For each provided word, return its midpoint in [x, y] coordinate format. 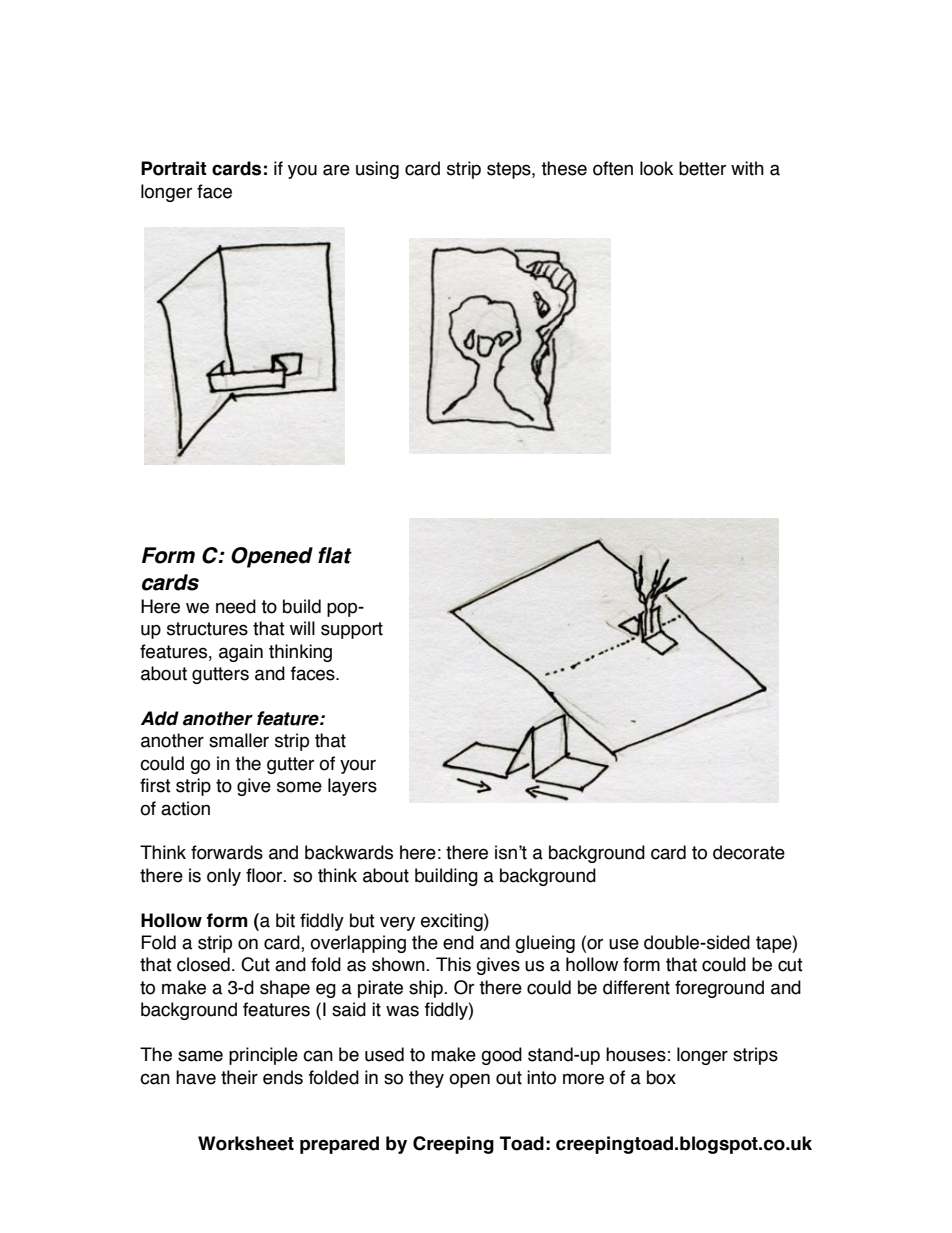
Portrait [174, 168]
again [241, 653]
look [656, 168]
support [352, 630]
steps [510, 170]
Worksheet [246, 1143]
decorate [749, 852]
